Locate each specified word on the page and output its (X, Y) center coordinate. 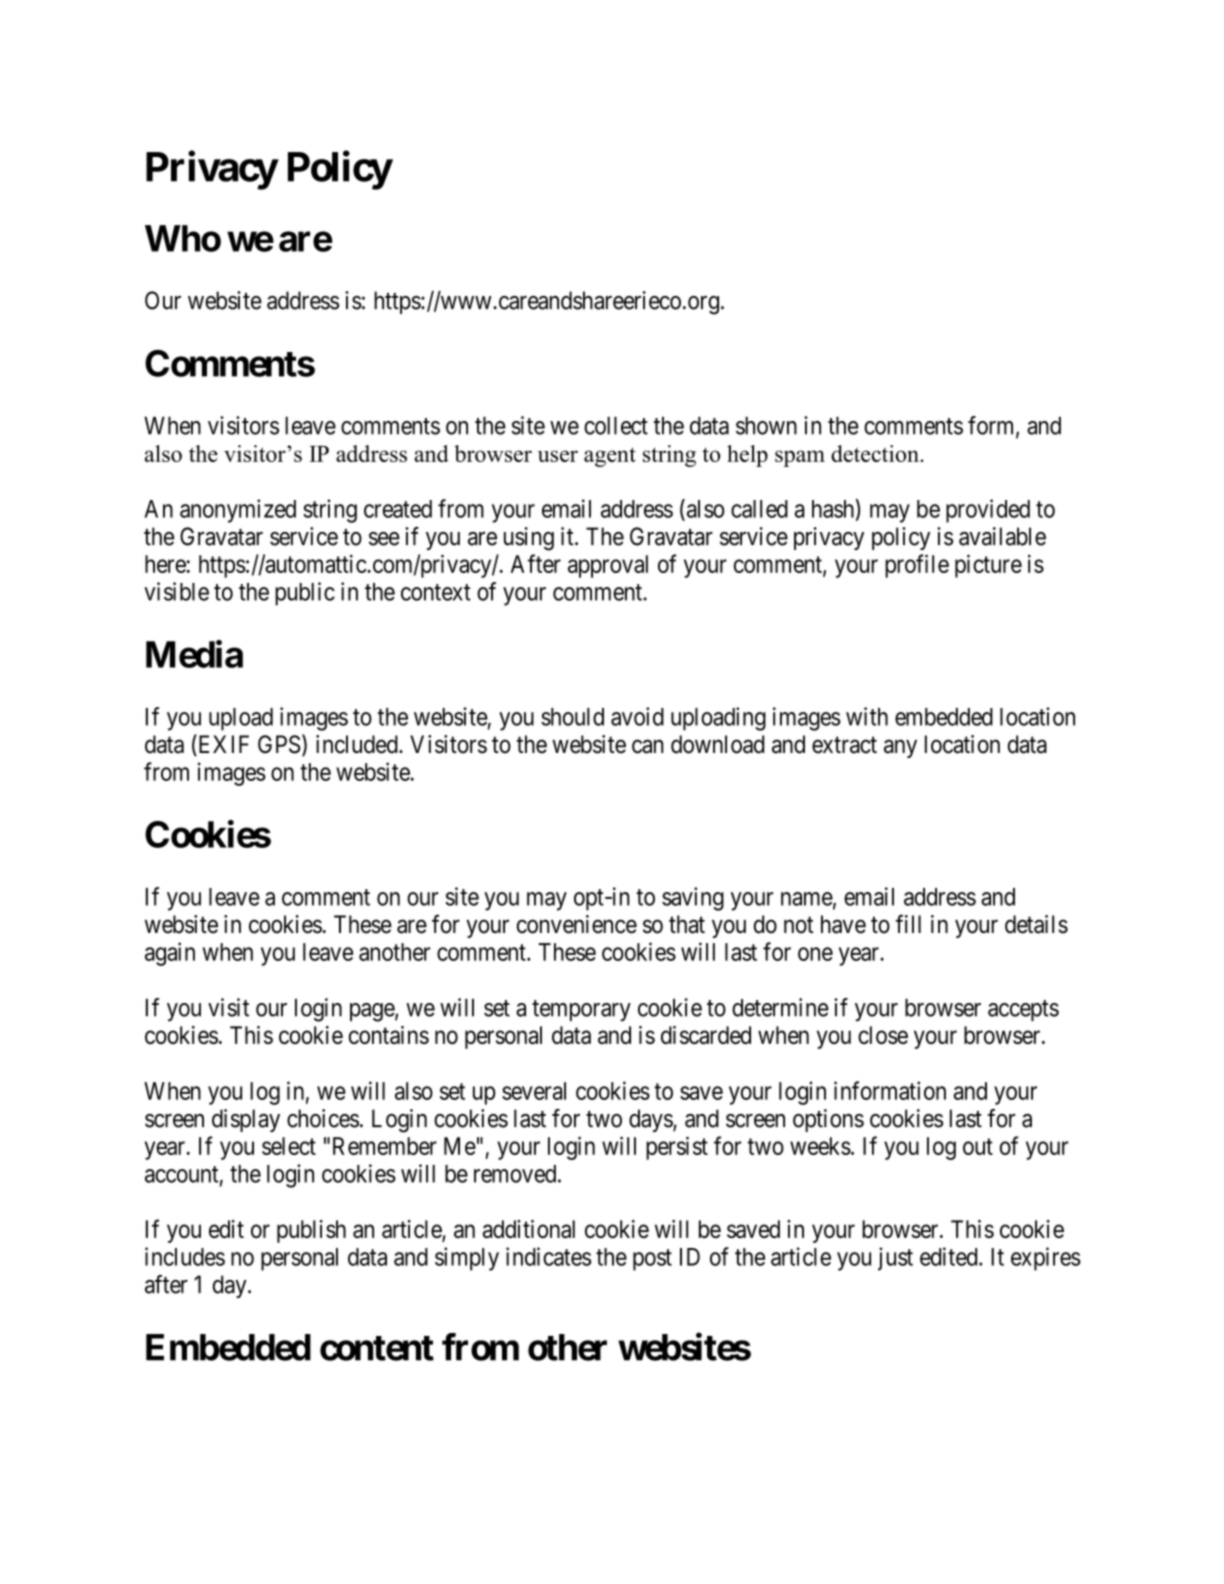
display (246, 1120)
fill (908, 923)
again (170, 954)
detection (876, 453)
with (867, 716)
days (651, 1120)
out (978, 1146)
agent (610, 457)
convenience (577, 924)
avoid (637, 716)
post (652, 1260)
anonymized (238, 511)
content (377, 1348)
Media (194, 654)
